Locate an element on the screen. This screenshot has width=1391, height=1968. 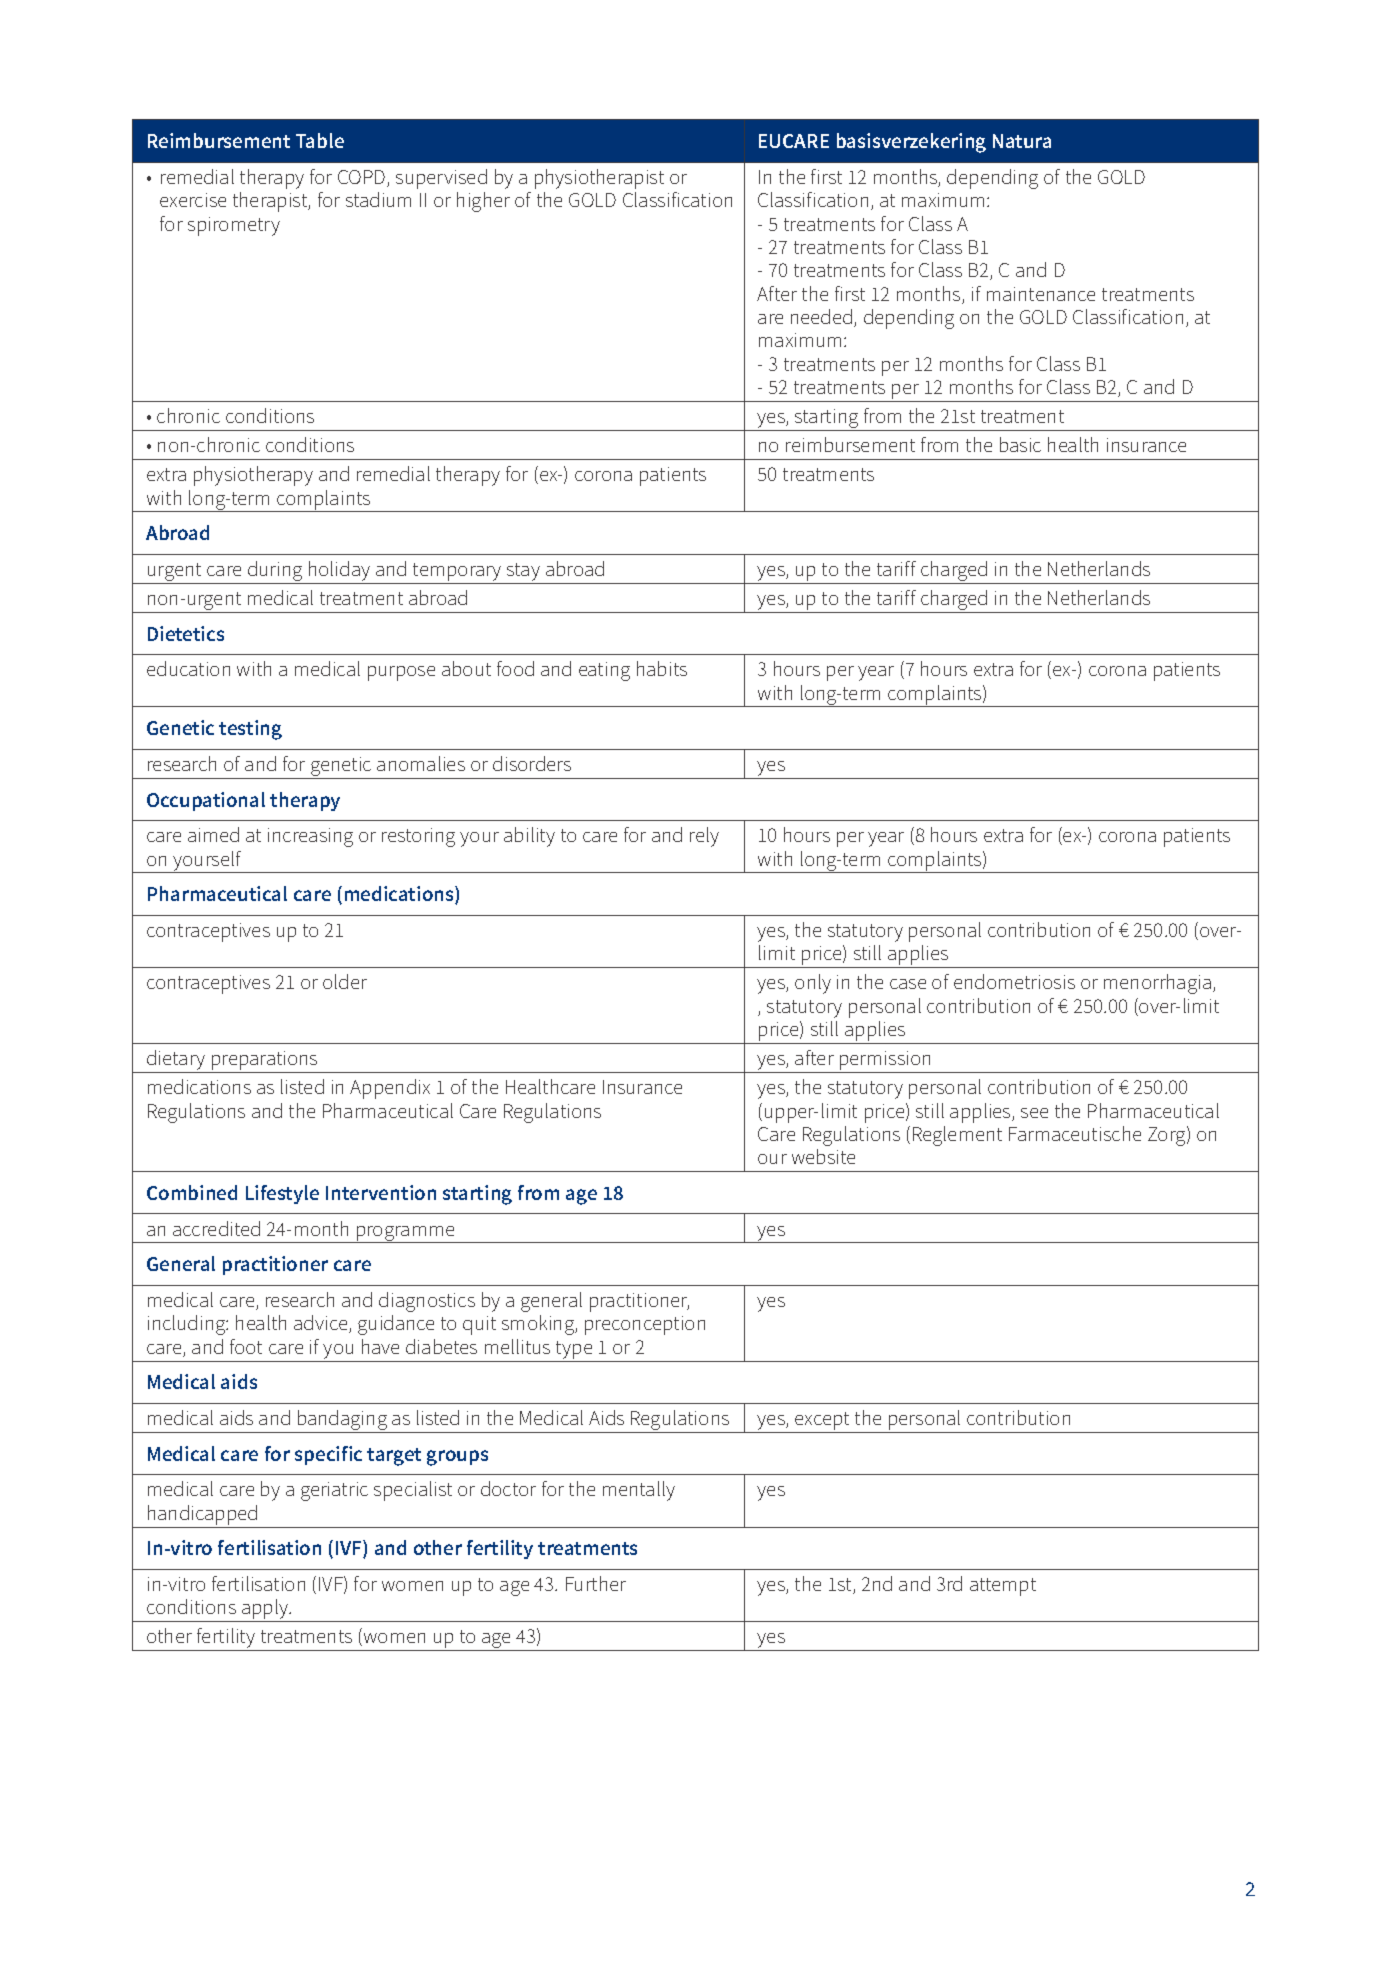
higher is located at coordinates (483, 202).
